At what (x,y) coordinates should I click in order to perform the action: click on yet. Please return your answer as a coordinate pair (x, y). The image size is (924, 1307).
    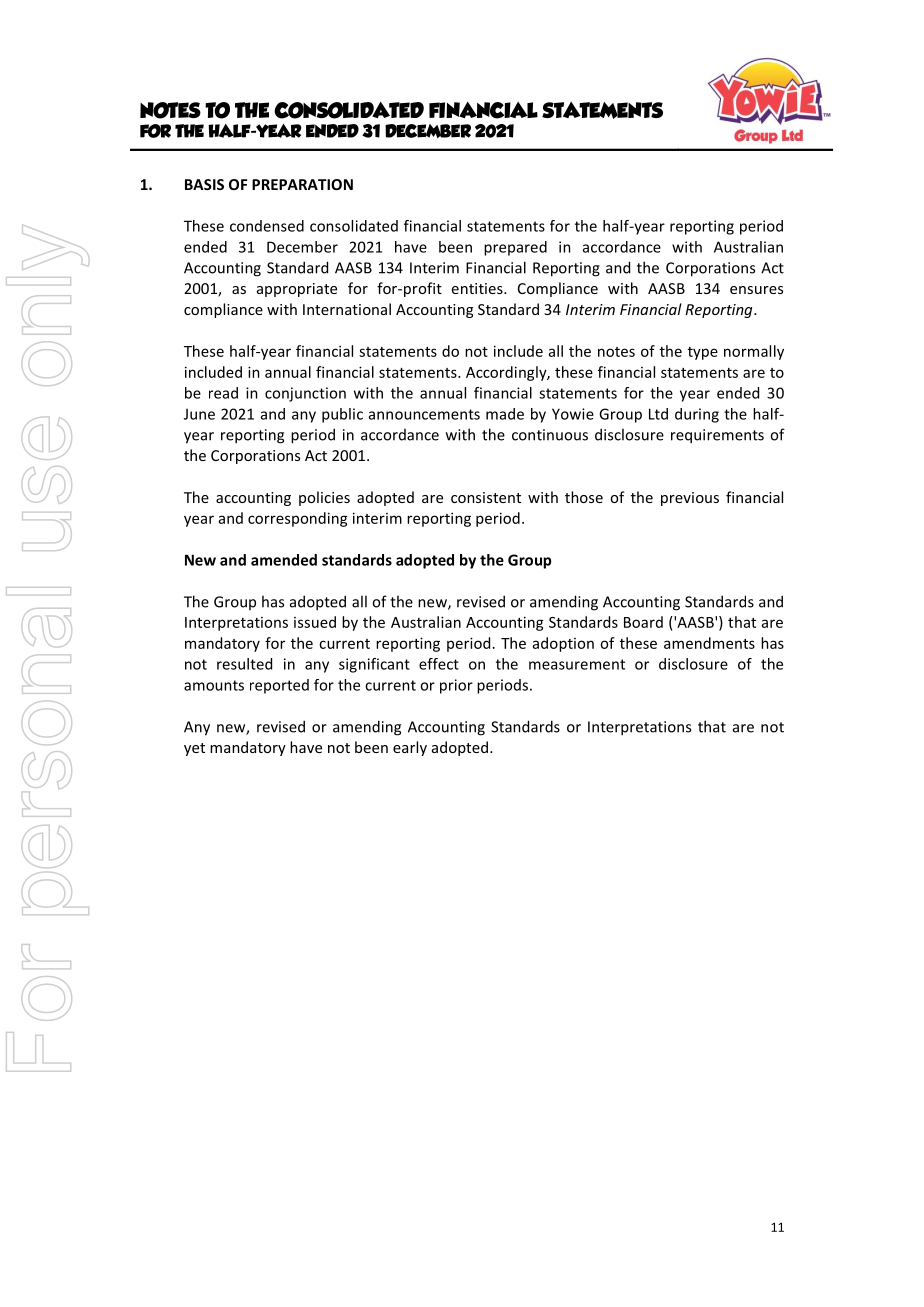
    Looking at the image, I should click on (194, 749).
